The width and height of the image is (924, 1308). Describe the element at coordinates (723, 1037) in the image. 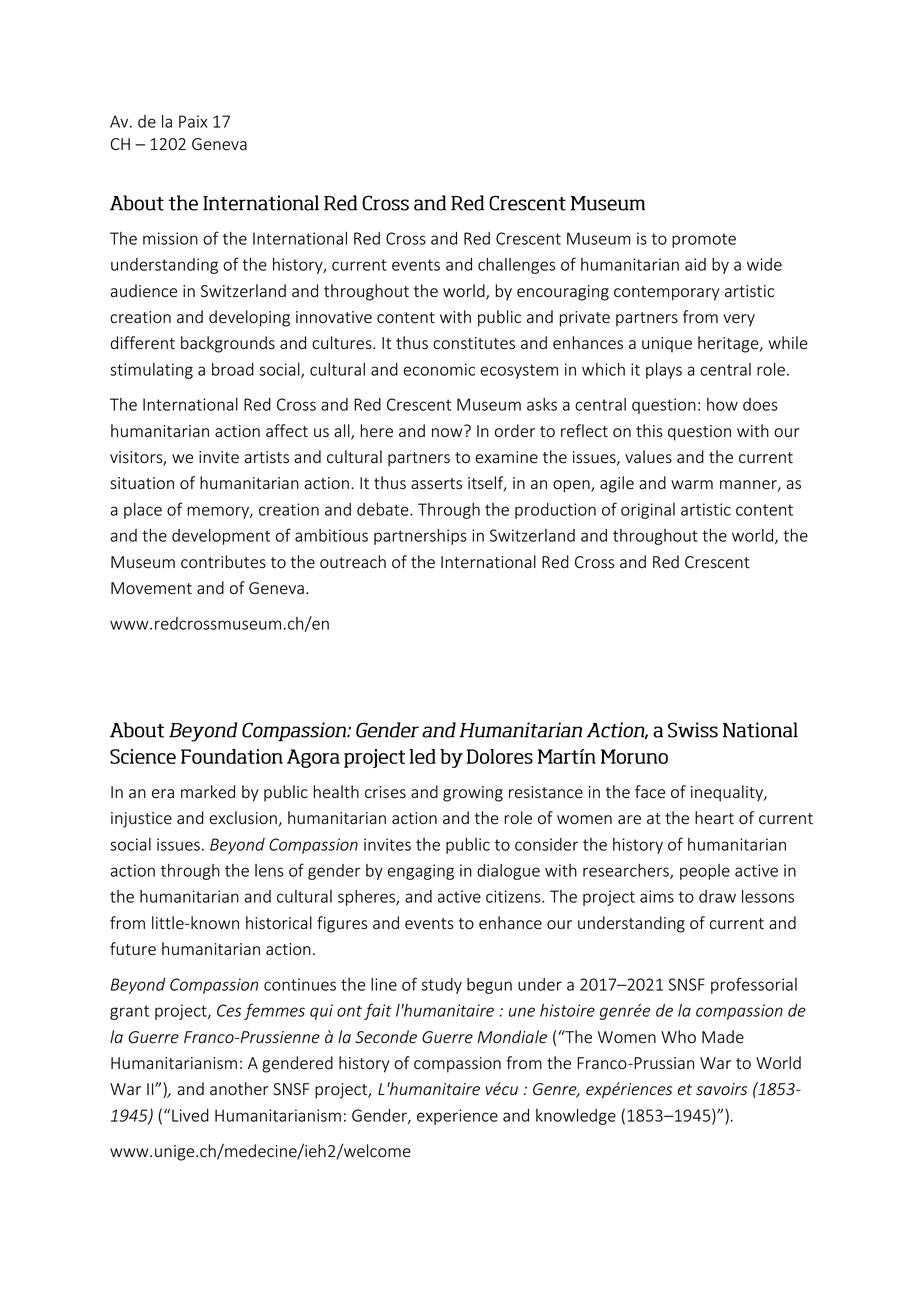

I see `Made` at that location.
